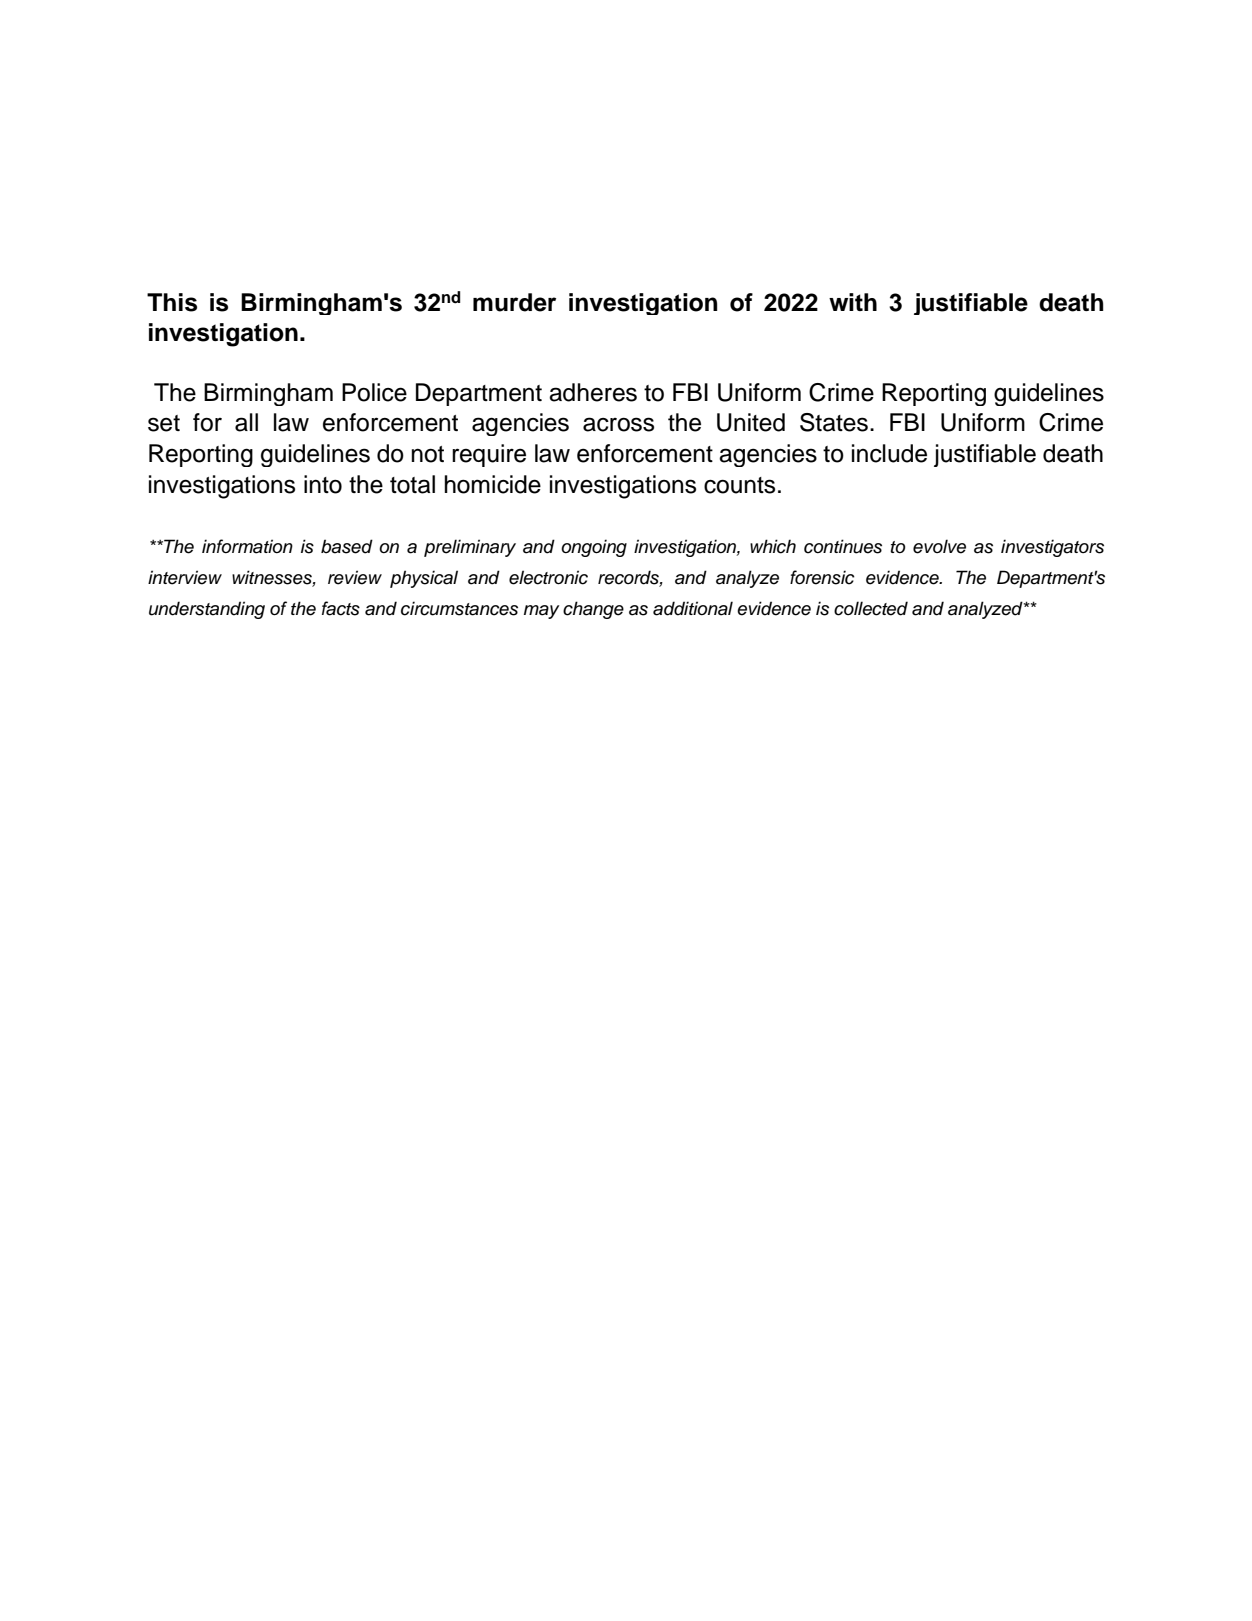 The width and height of the image is (1252, 1621). Describe the element at coordinates (207, 610) in the image. I see `understanding` at that location.
